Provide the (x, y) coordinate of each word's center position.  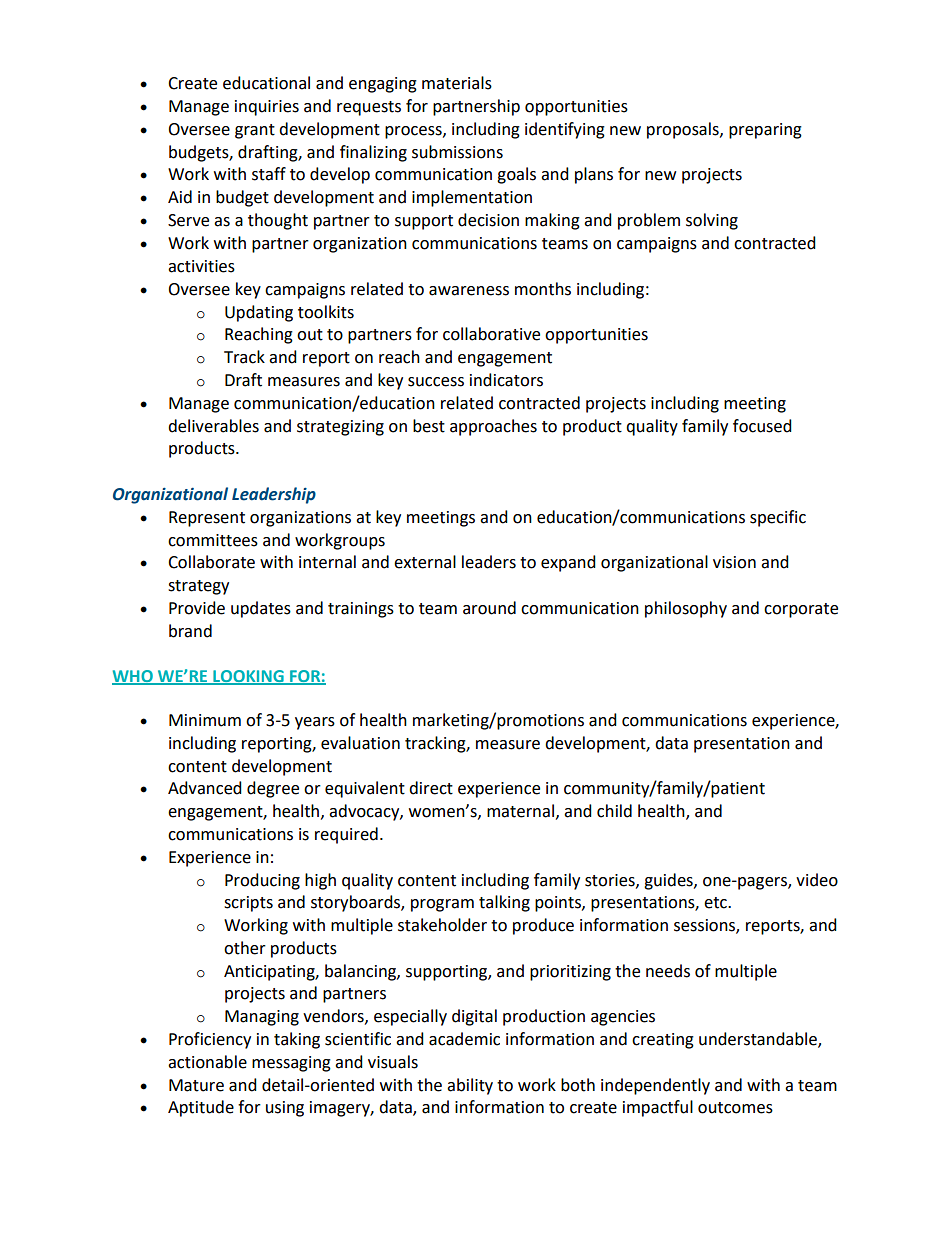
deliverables (213, 426)
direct (431, 788)
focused (762, 426)
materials (457, 83)
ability (470, 1086)
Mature (196, 1085)
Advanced (205, 788)
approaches (493, 427)
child (614, 811)
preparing (765, 131)
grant (255, 131)
